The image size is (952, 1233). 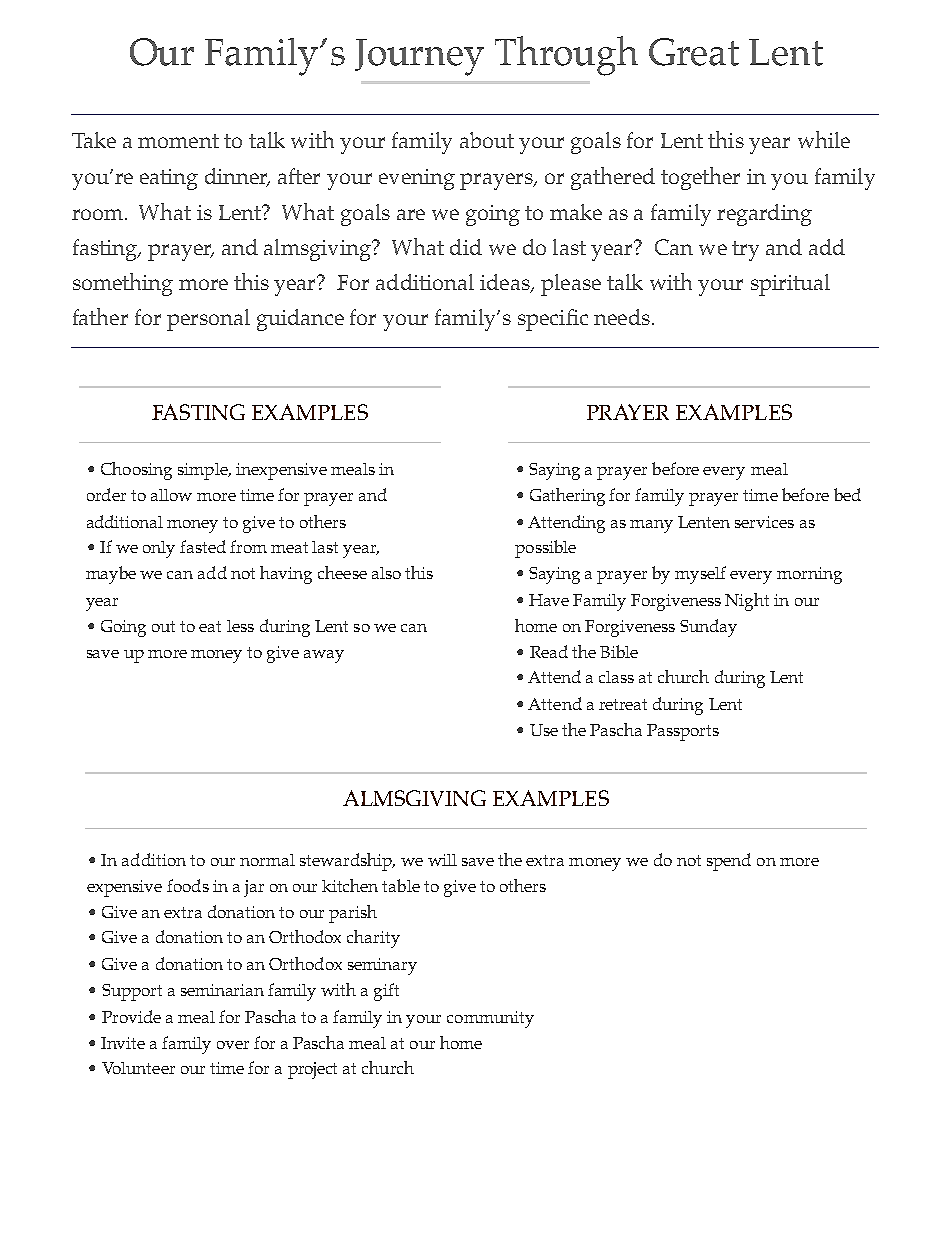 What do you see at coordinates (203, 546) in the screenshot?
I see `fasted` at bounding box center [203, 546].
